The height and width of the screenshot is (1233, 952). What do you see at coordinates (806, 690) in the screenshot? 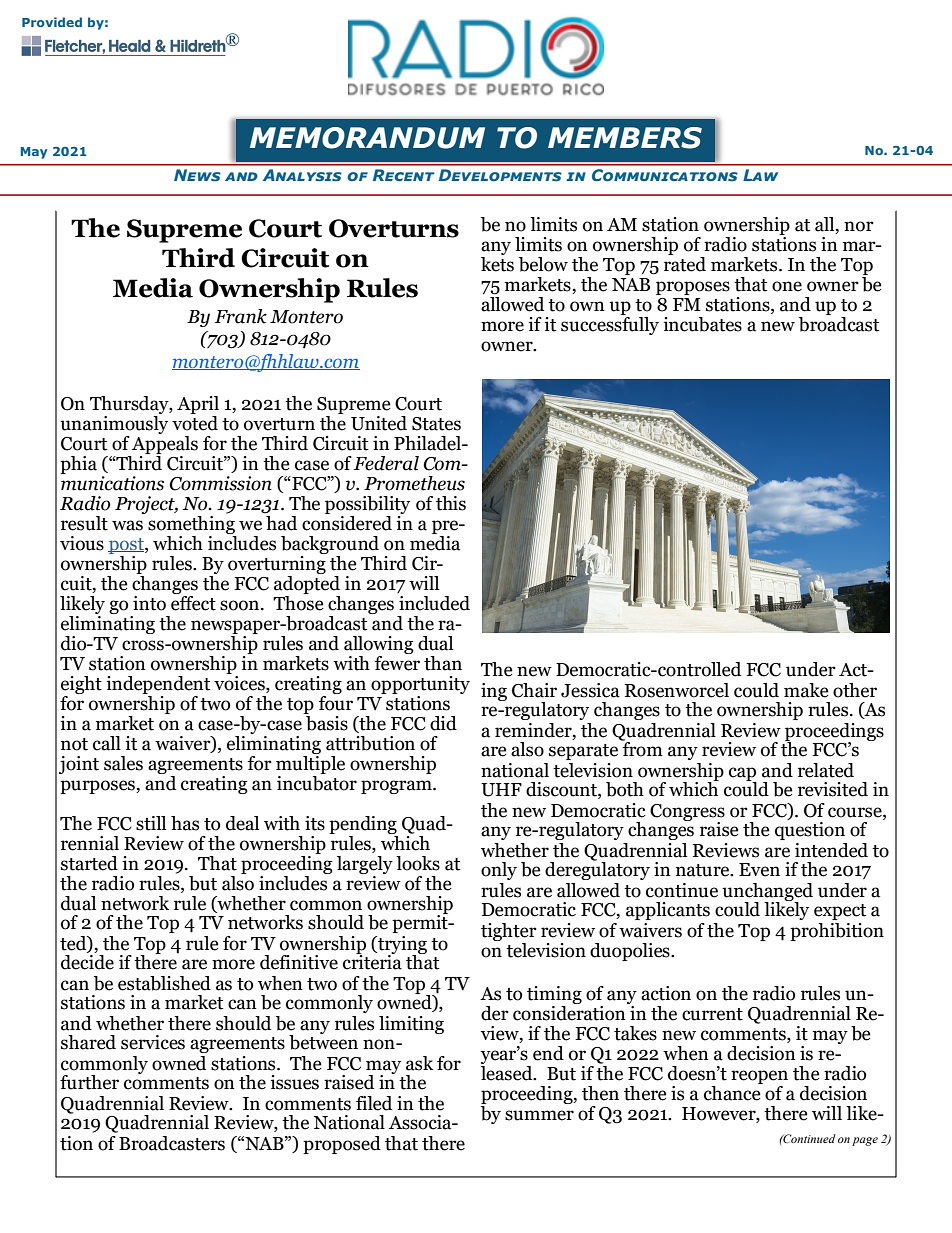
I see `make` at bounding box center [806, 690].
